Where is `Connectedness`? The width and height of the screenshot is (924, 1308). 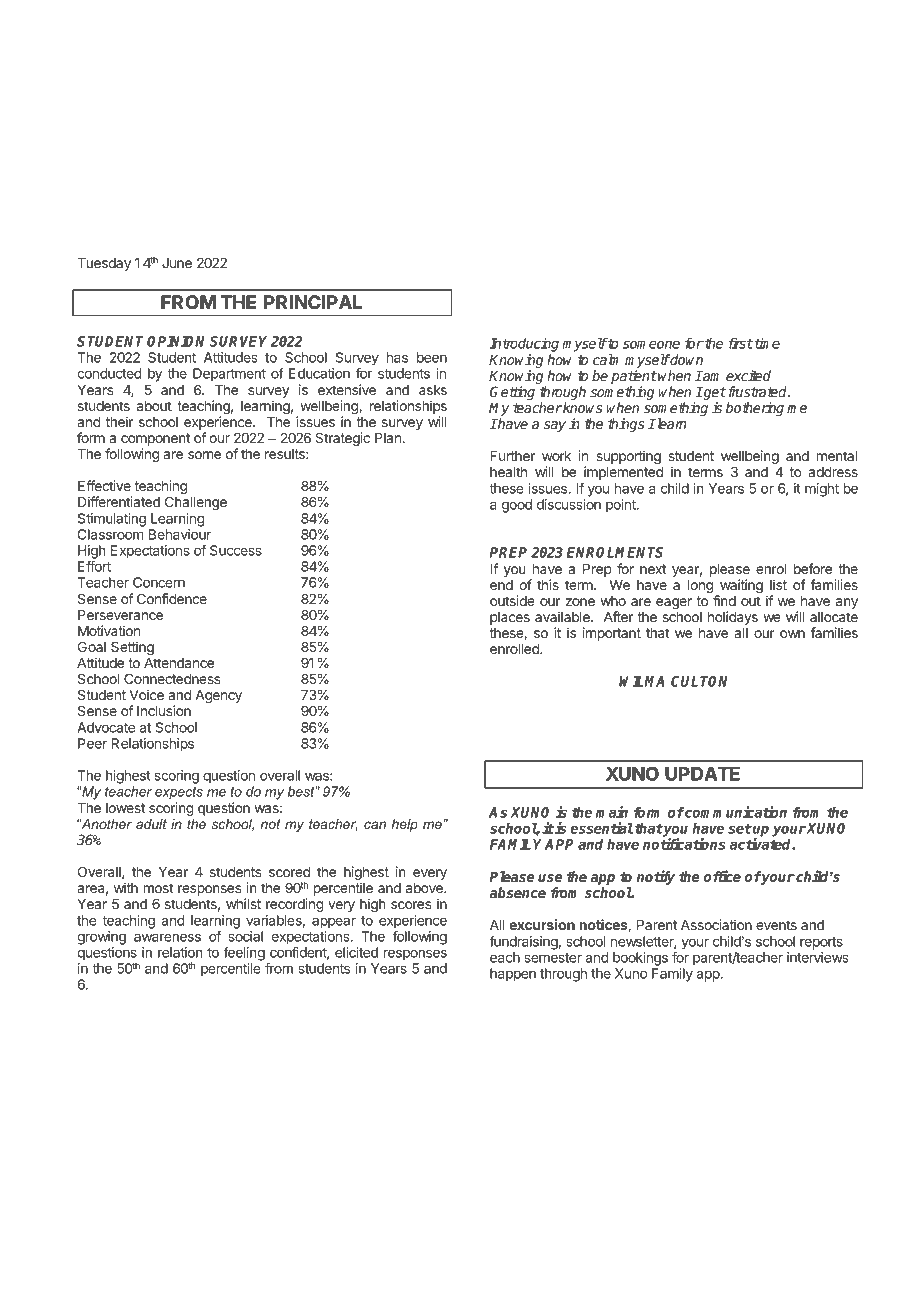
Connectedness is located at coordinates (172, 678).
